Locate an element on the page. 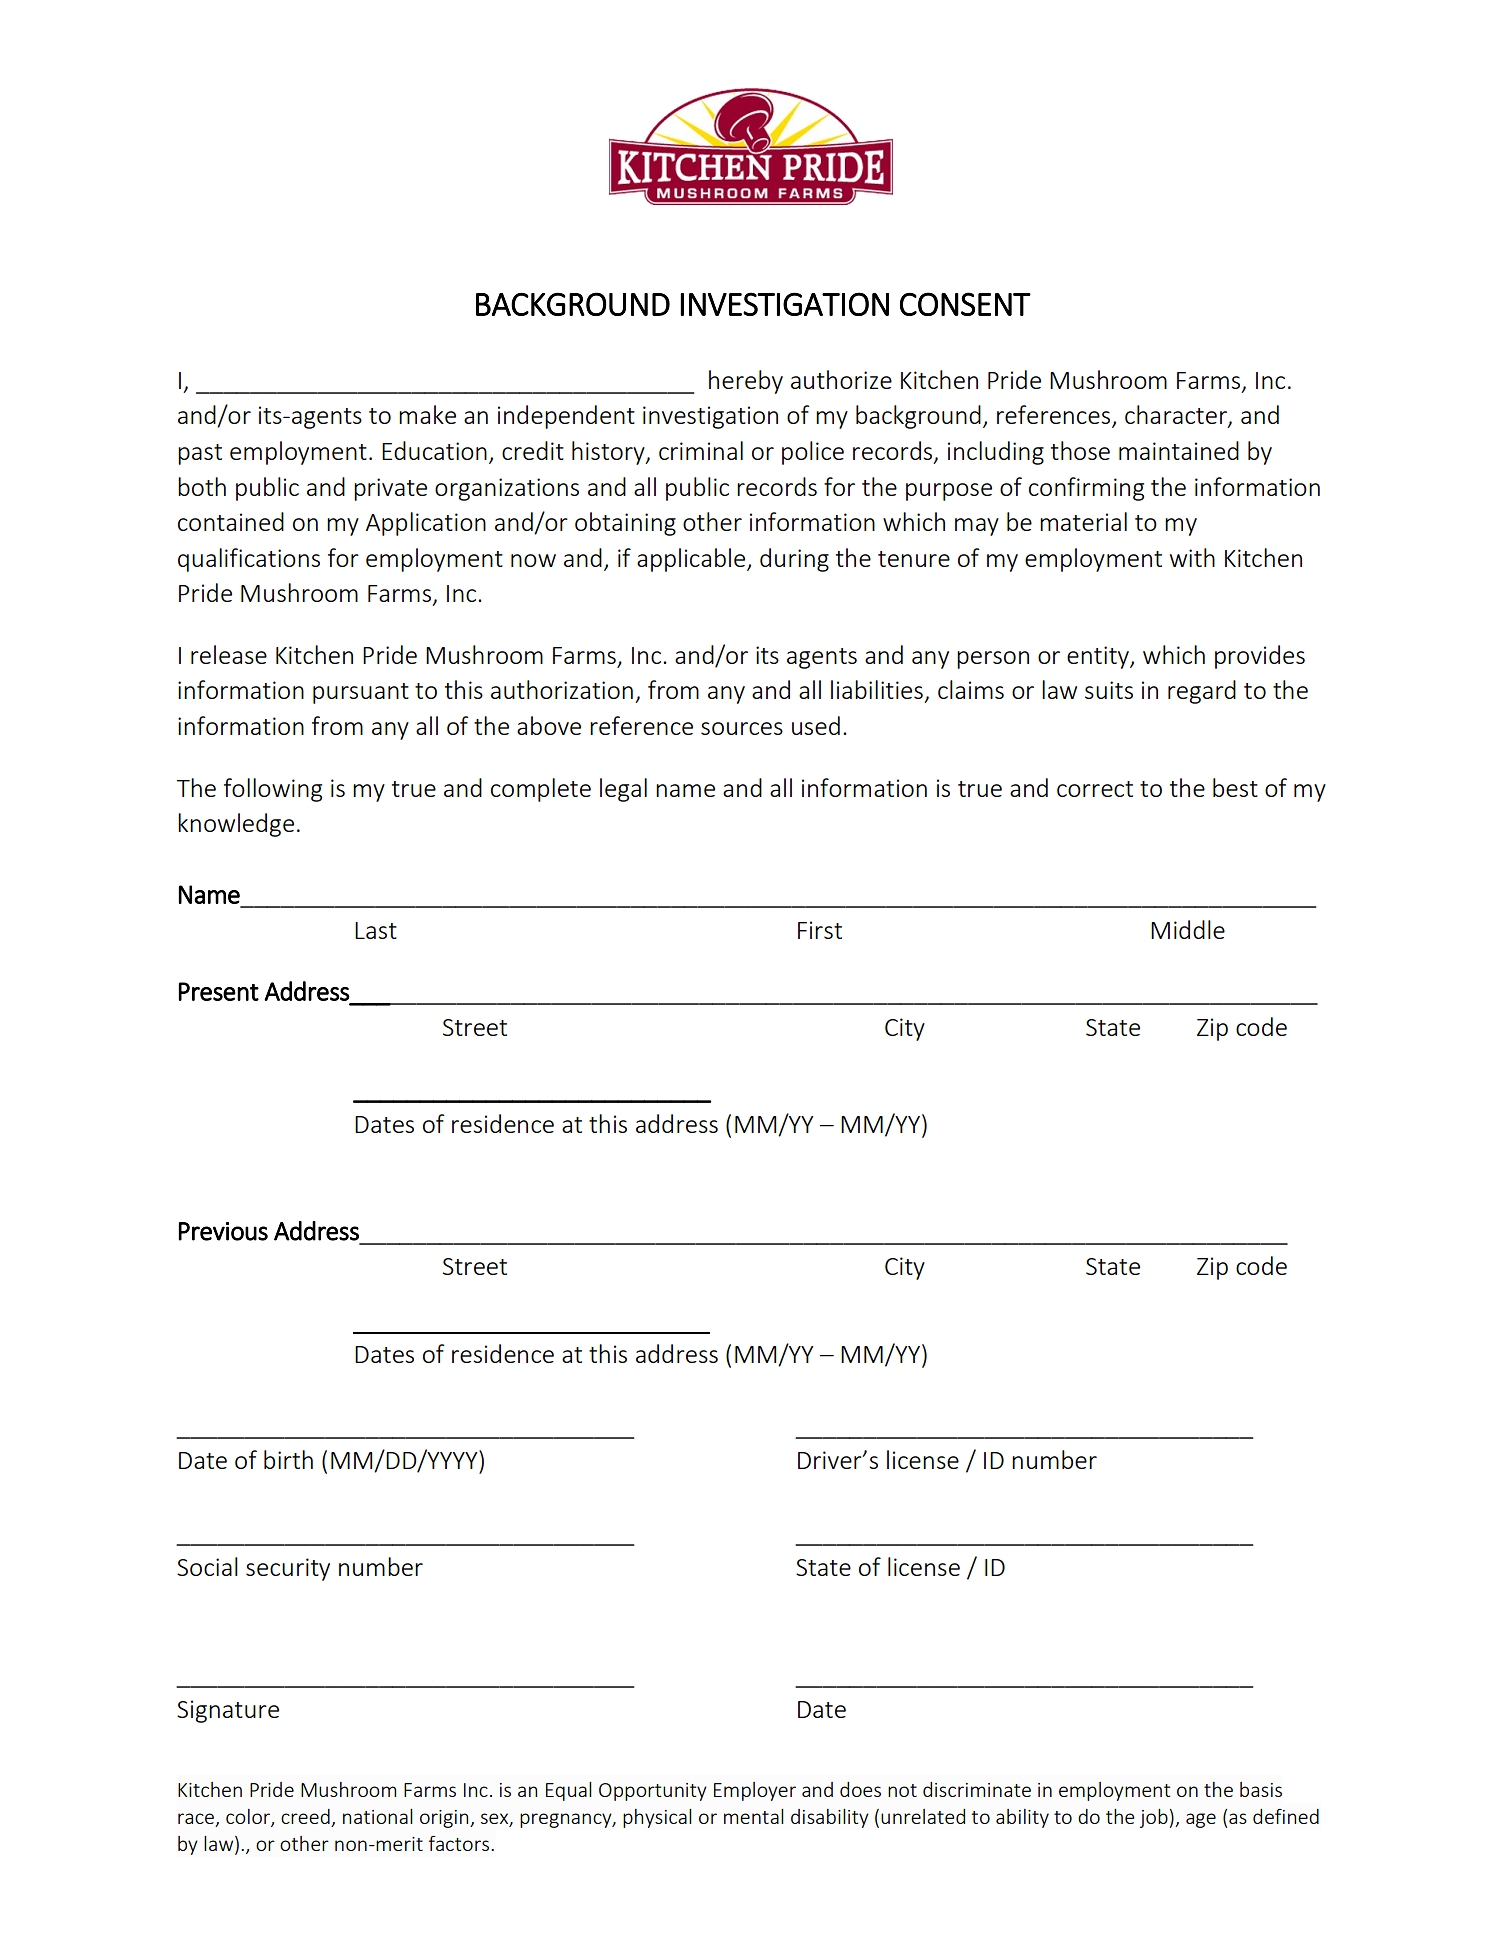 This page has height=1945, width=1503. First is located at coordinates (820, 930).
